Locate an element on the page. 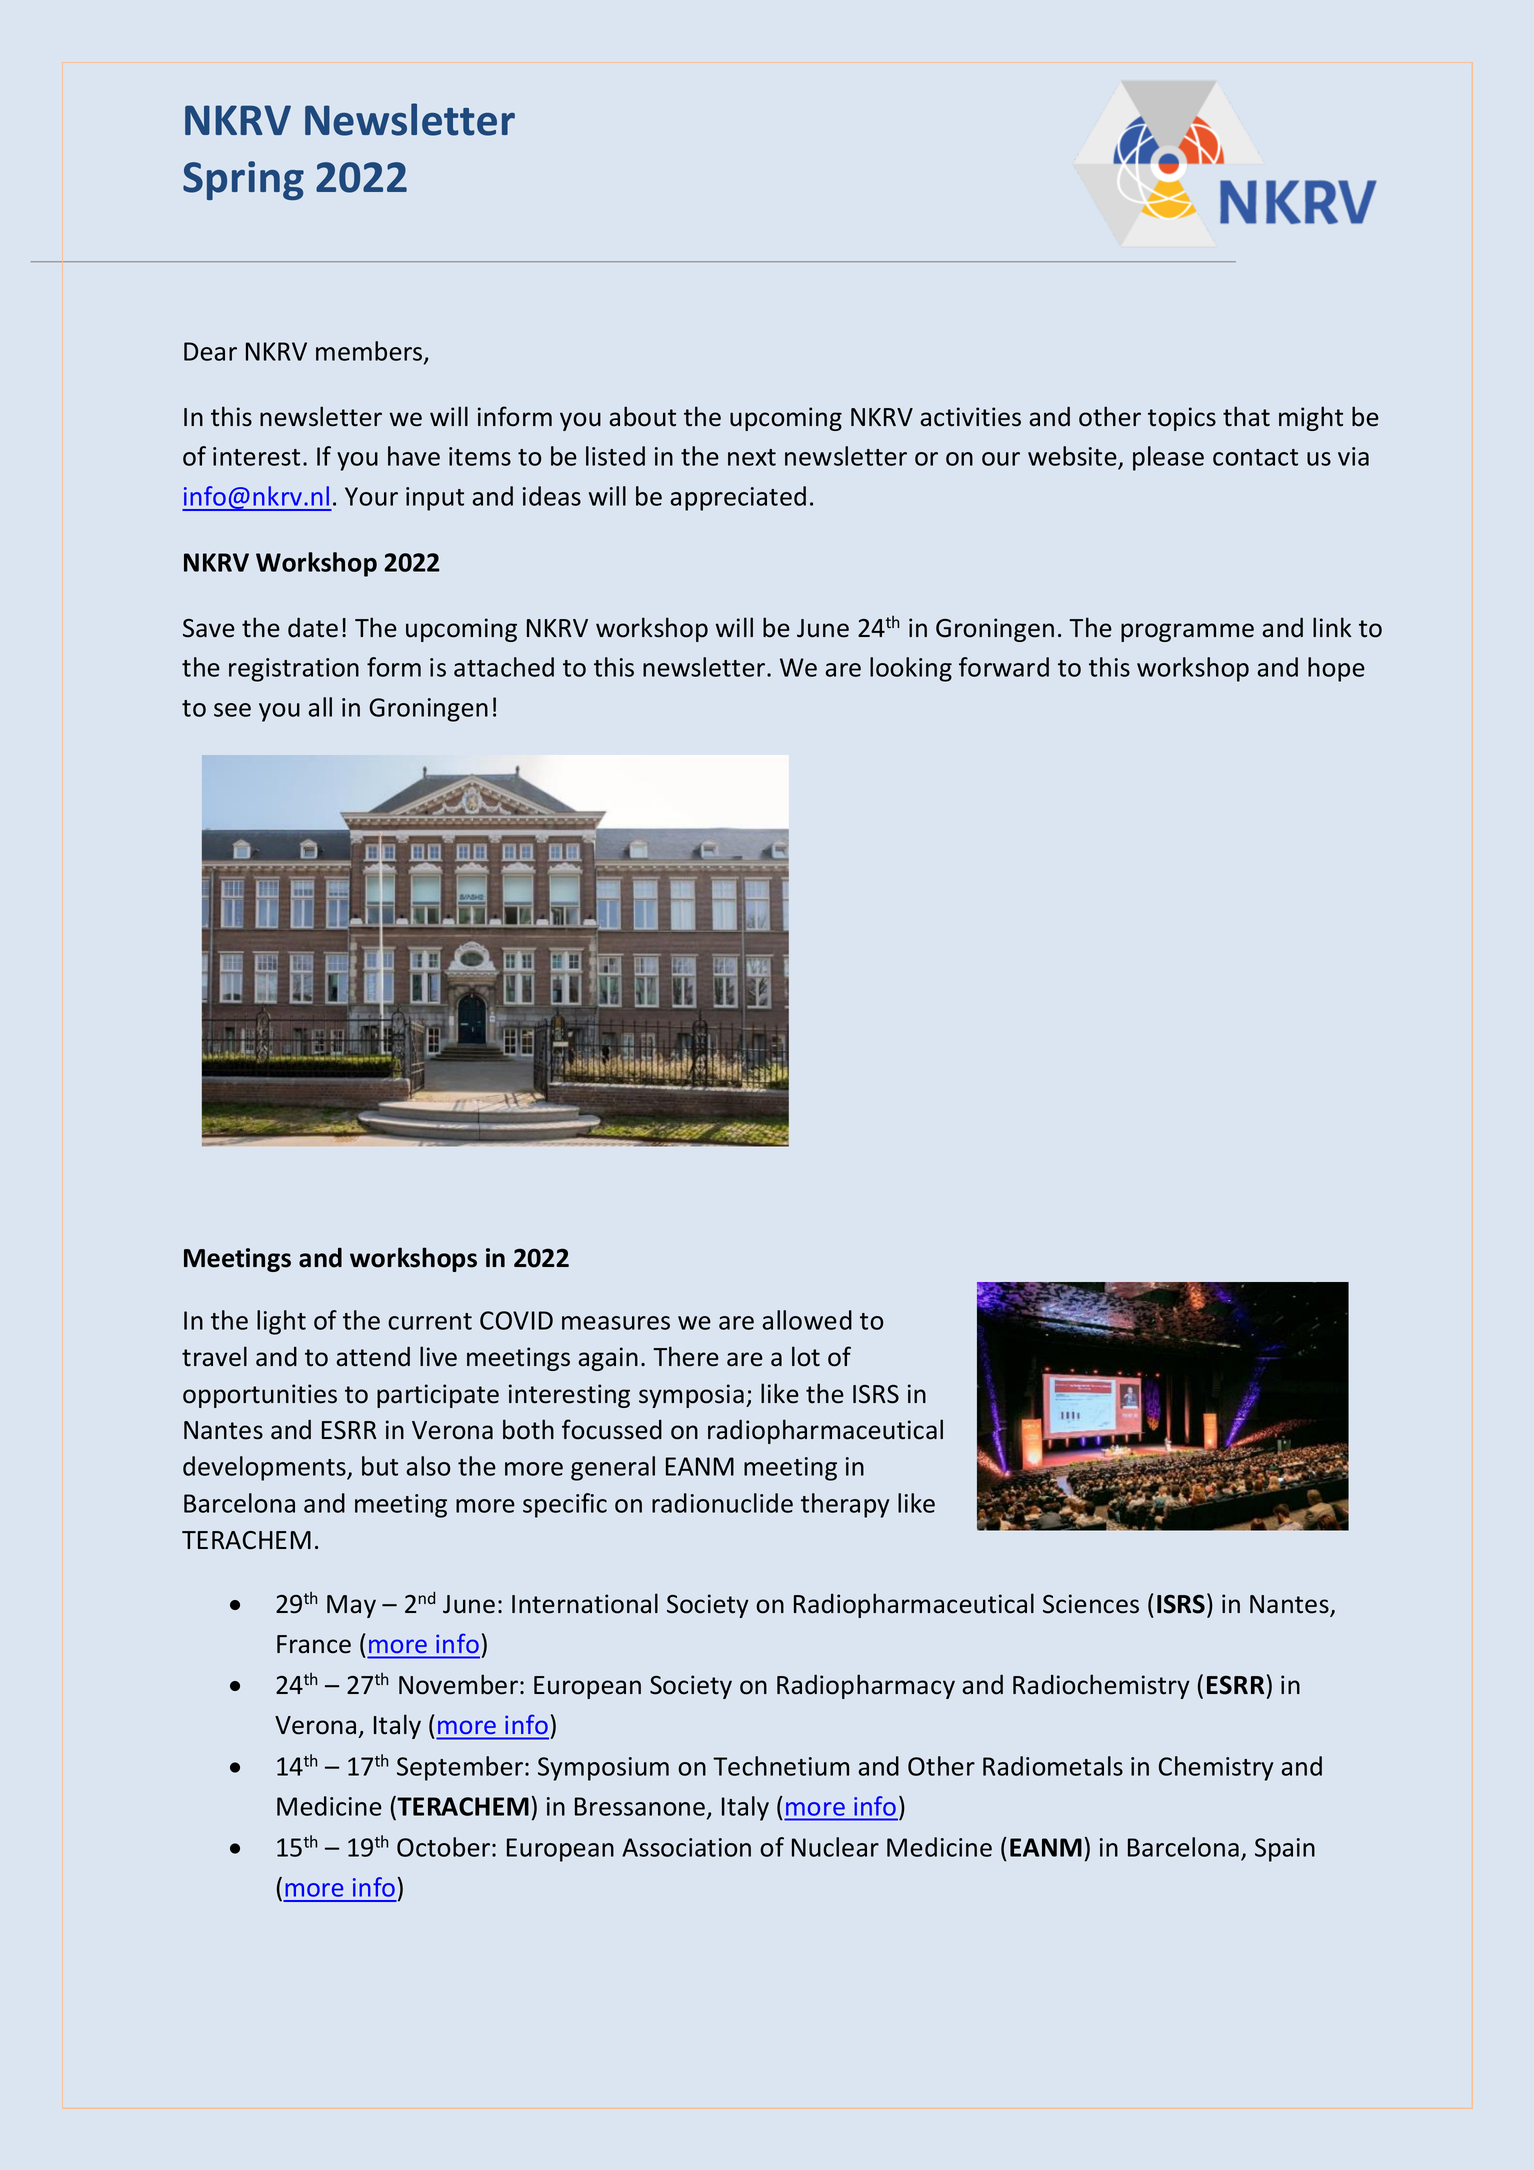 The height and width of the image is (2170, 1534). Spain is located at coordinates (1285, 1850).
